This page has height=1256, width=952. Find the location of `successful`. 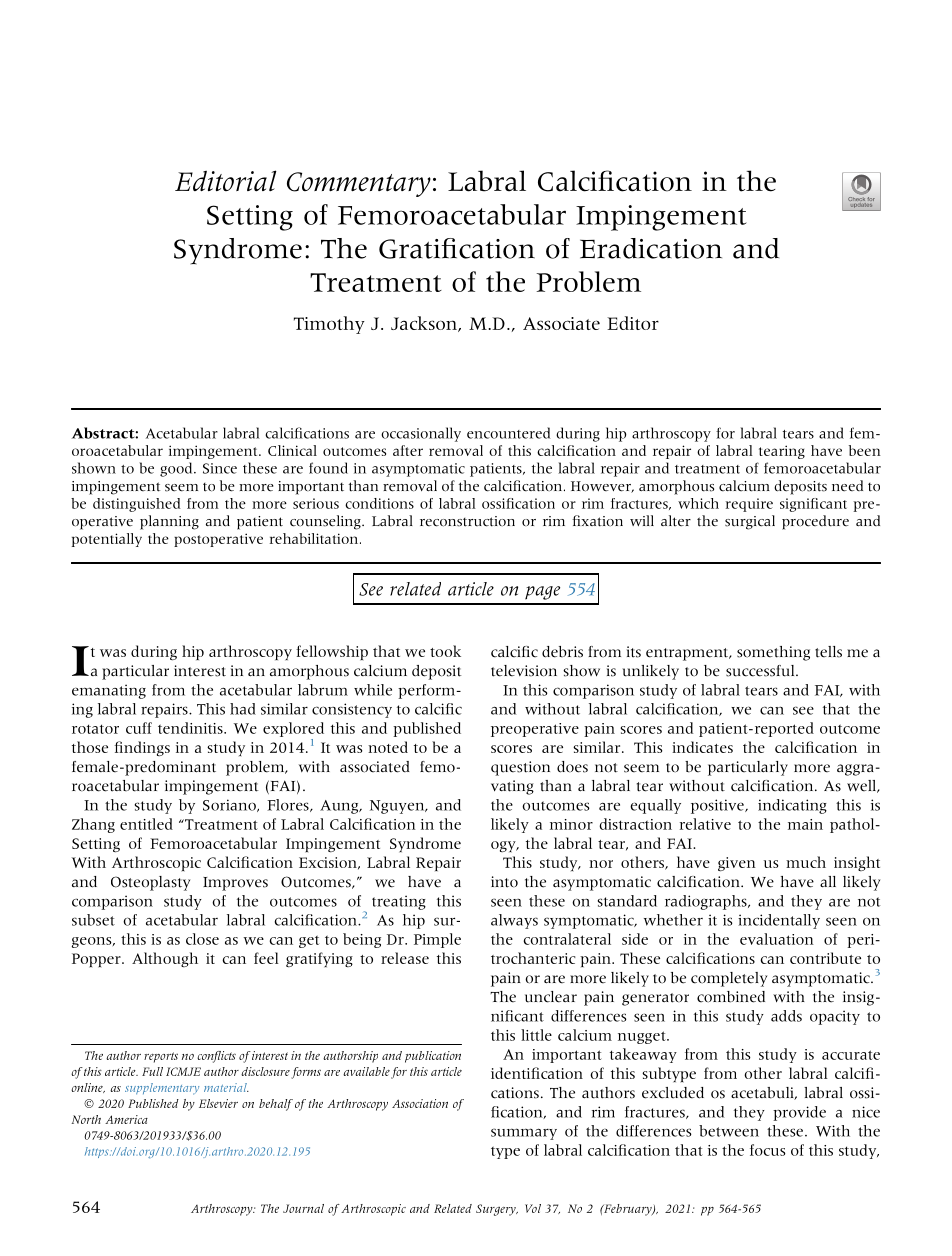

successful is located at coordinates (761, 671).
